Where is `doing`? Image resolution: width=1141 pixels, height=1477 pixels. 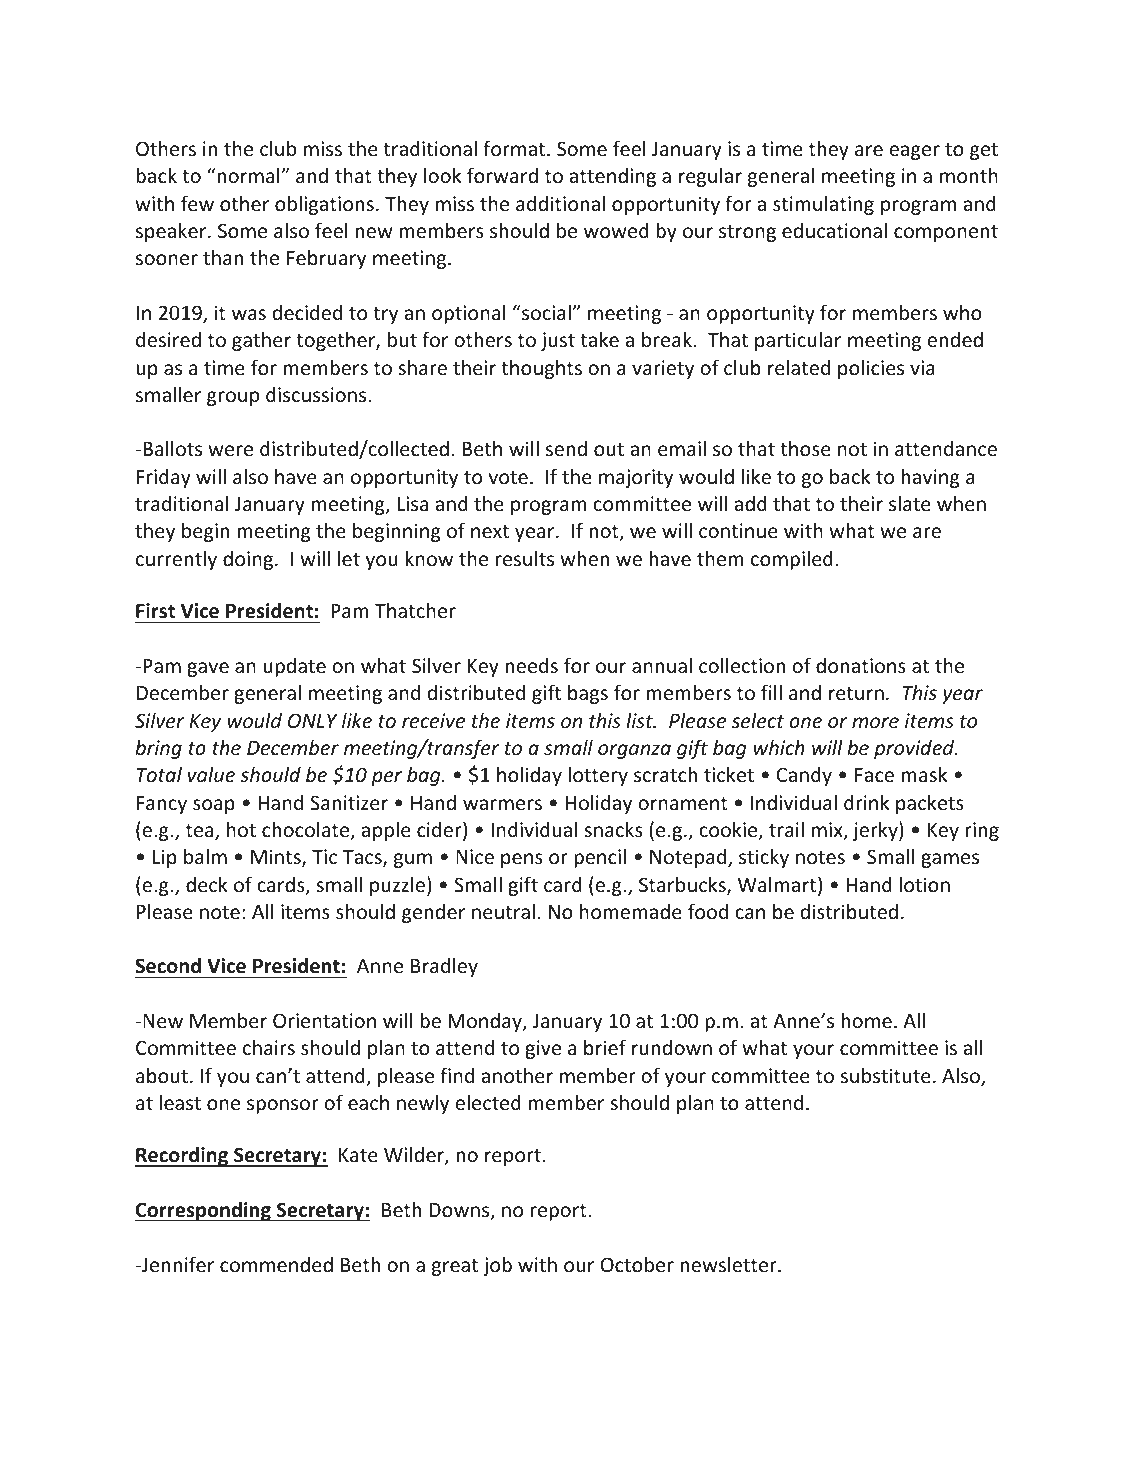 doing is located at coordinates (248, 560).
